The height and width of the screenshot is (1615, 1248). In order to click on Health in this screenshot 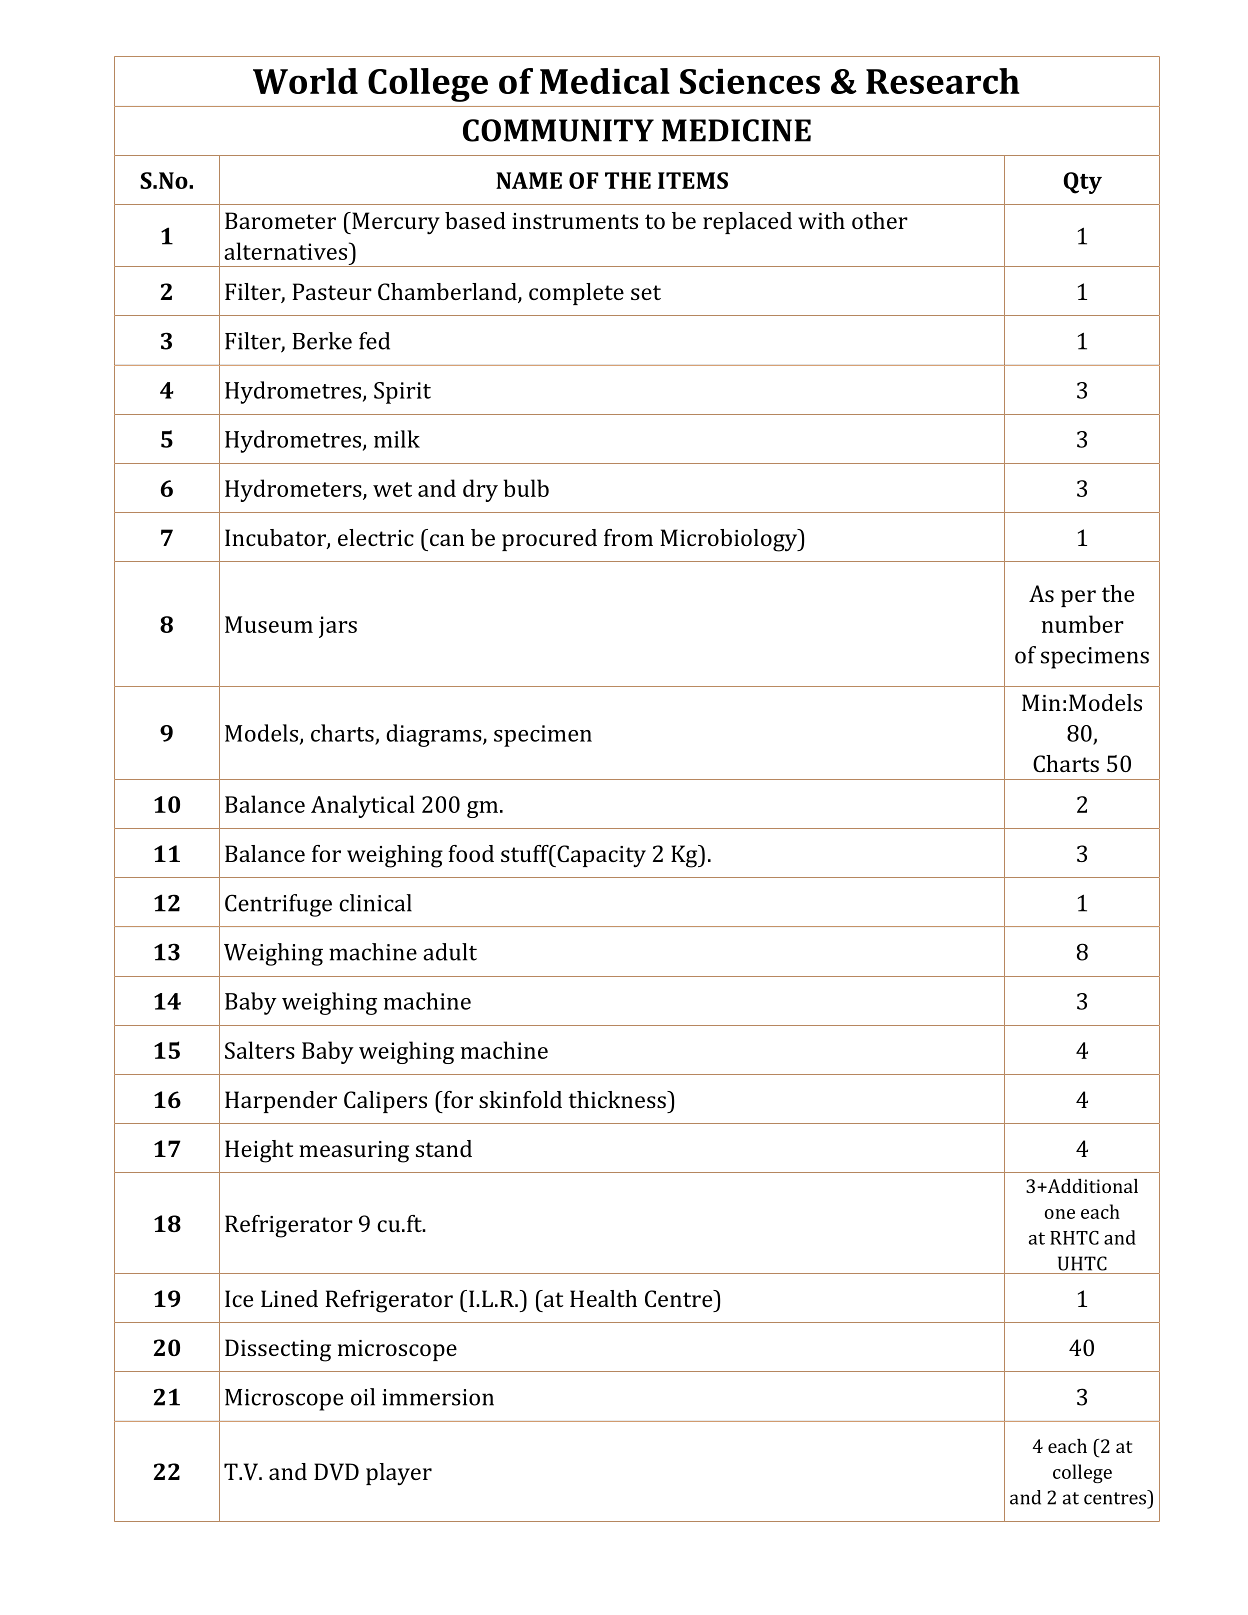, I will do `click(603, 1298)`.
